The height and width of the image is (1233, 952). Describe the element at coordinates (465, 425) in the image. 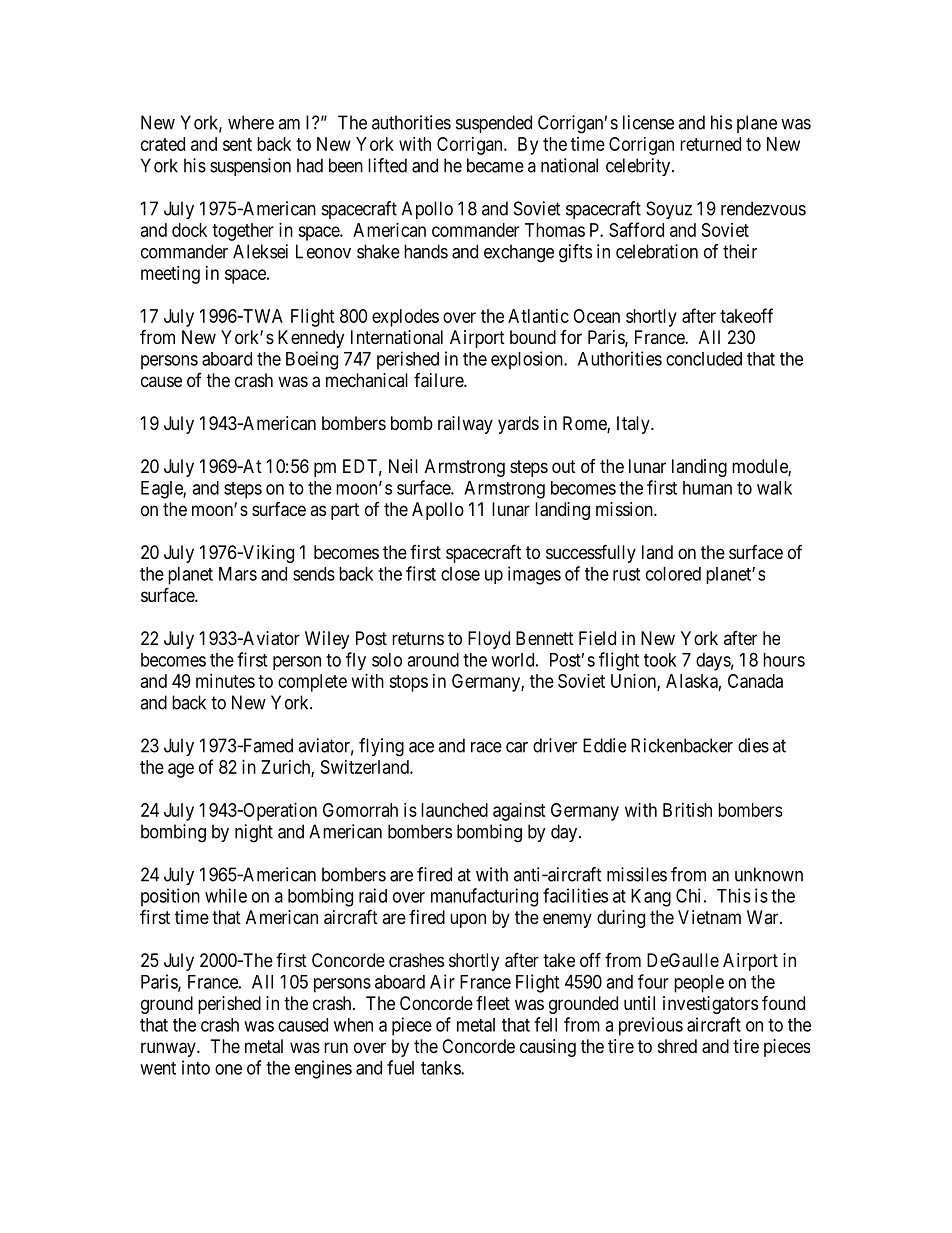

I see `railway` at that location.
